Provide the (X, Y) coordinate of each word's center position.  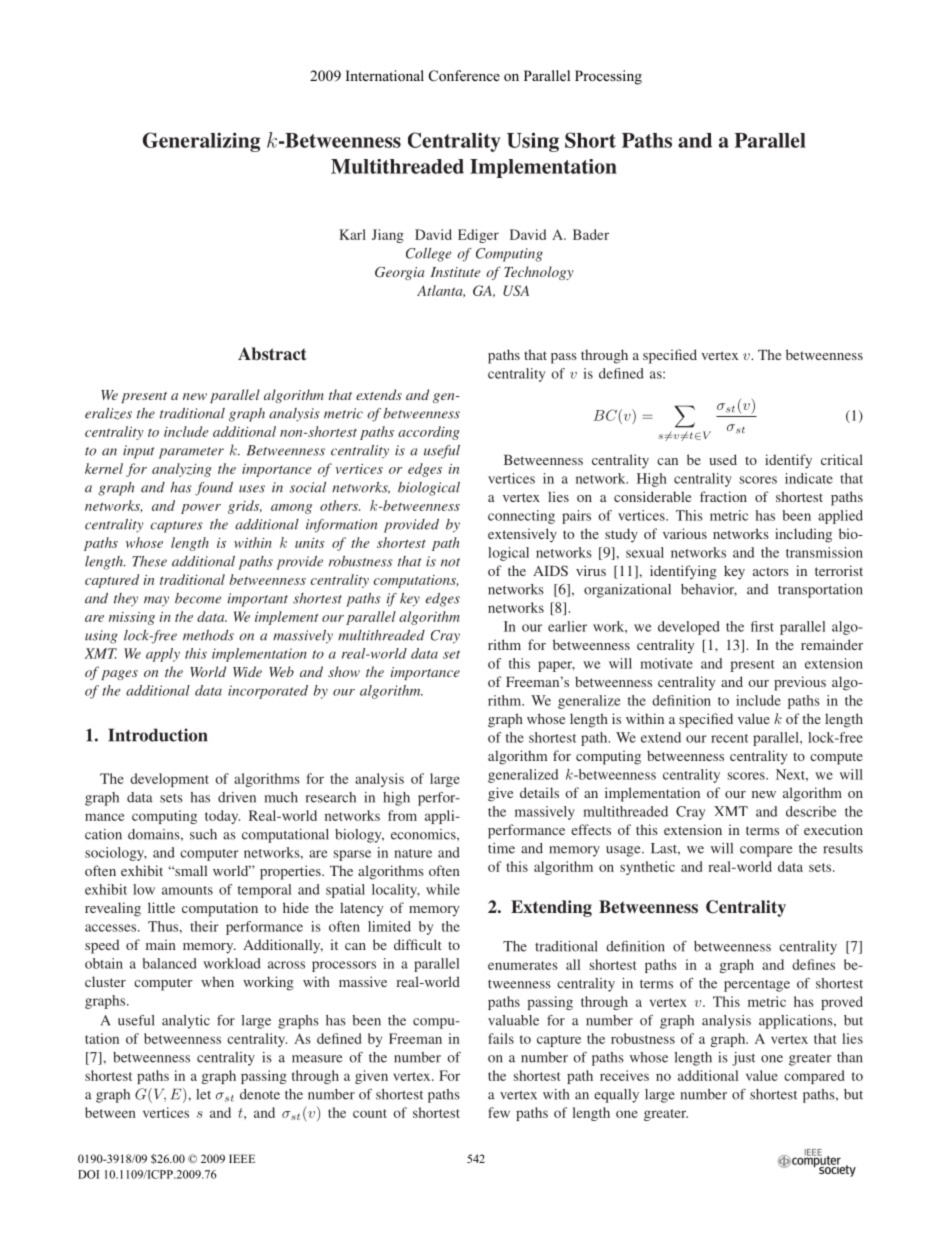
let (203, 1094)
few (499, 1112)
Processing (608, 77)
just (743, 1059)
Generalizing (201, 142)
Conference (464, 76)
